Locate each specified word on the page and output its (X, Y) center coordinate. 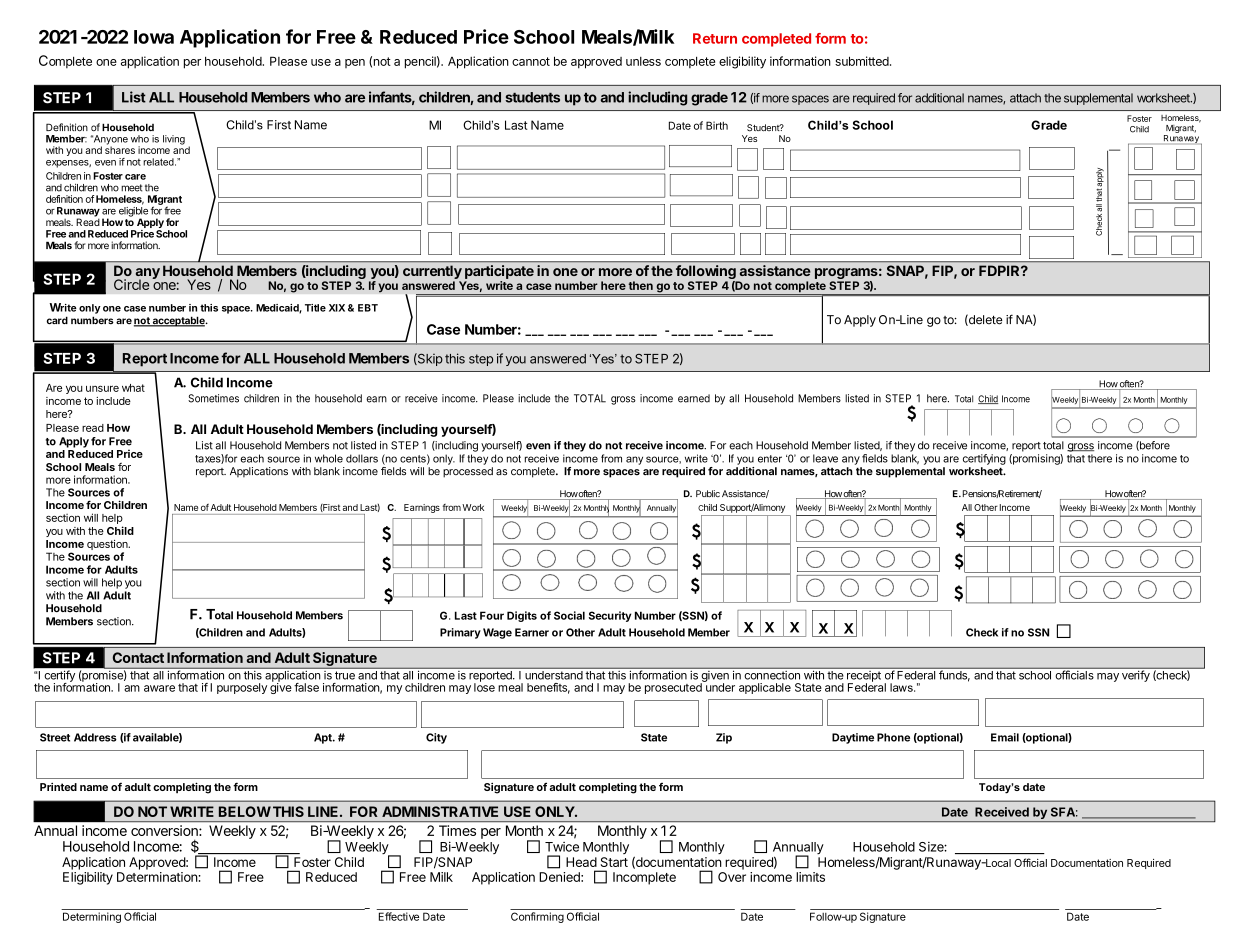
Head (581, 862)
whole (329, 458)
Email (1005, 737)
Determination (158, 877)
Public (708, 493)
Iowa (154, 37)
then (640, 285)
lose (484, 686)
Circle (131, 284)
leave (825, 458)
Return (715, 38)
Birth (717, 125)
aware (159, 688)
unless (643, 61)
